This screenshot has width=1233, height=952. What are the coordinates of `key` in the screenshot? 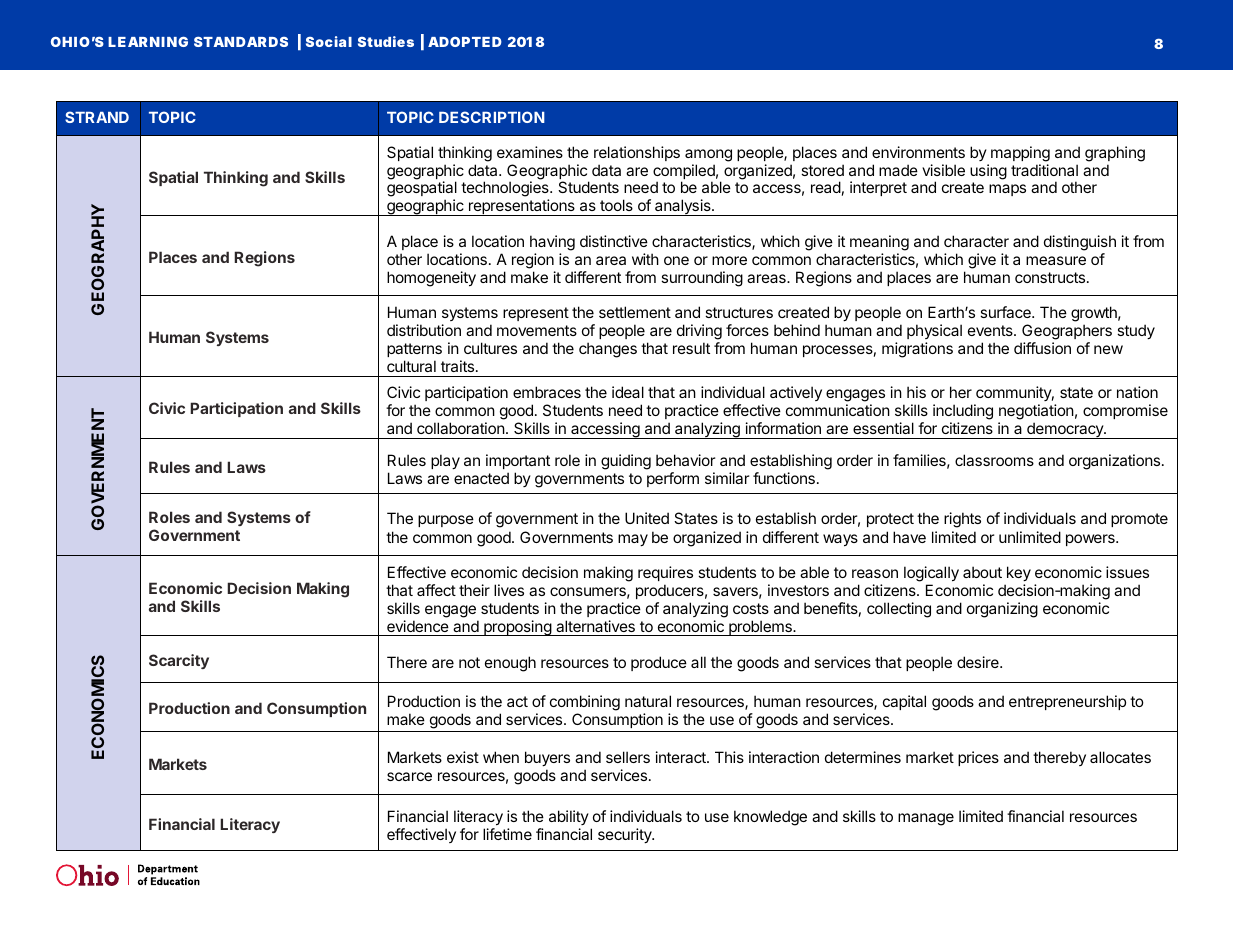 It's located at (1019, 573).
